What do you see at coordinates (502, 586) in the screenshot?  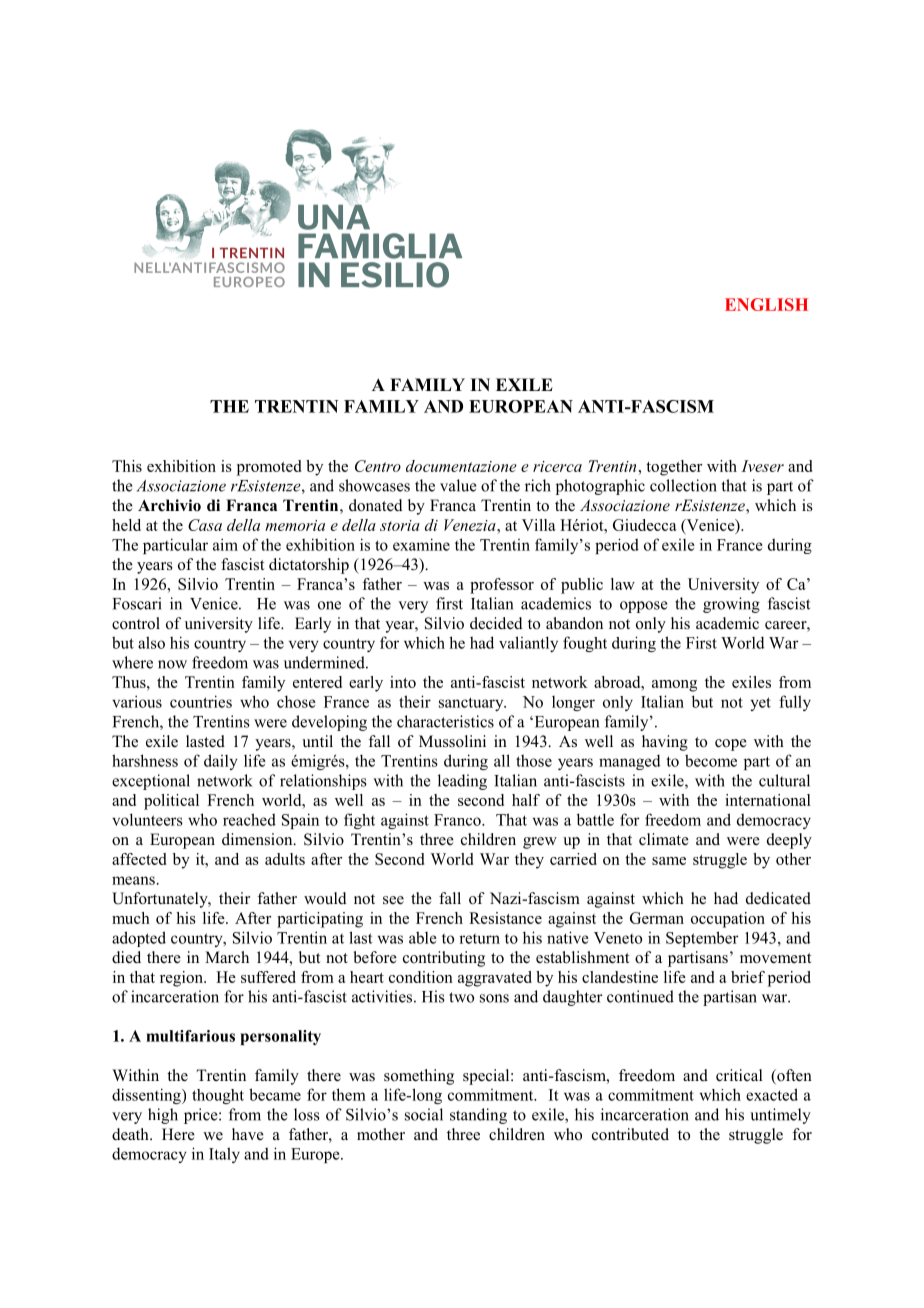 I see `professor` at bounding box center [502, 586].
